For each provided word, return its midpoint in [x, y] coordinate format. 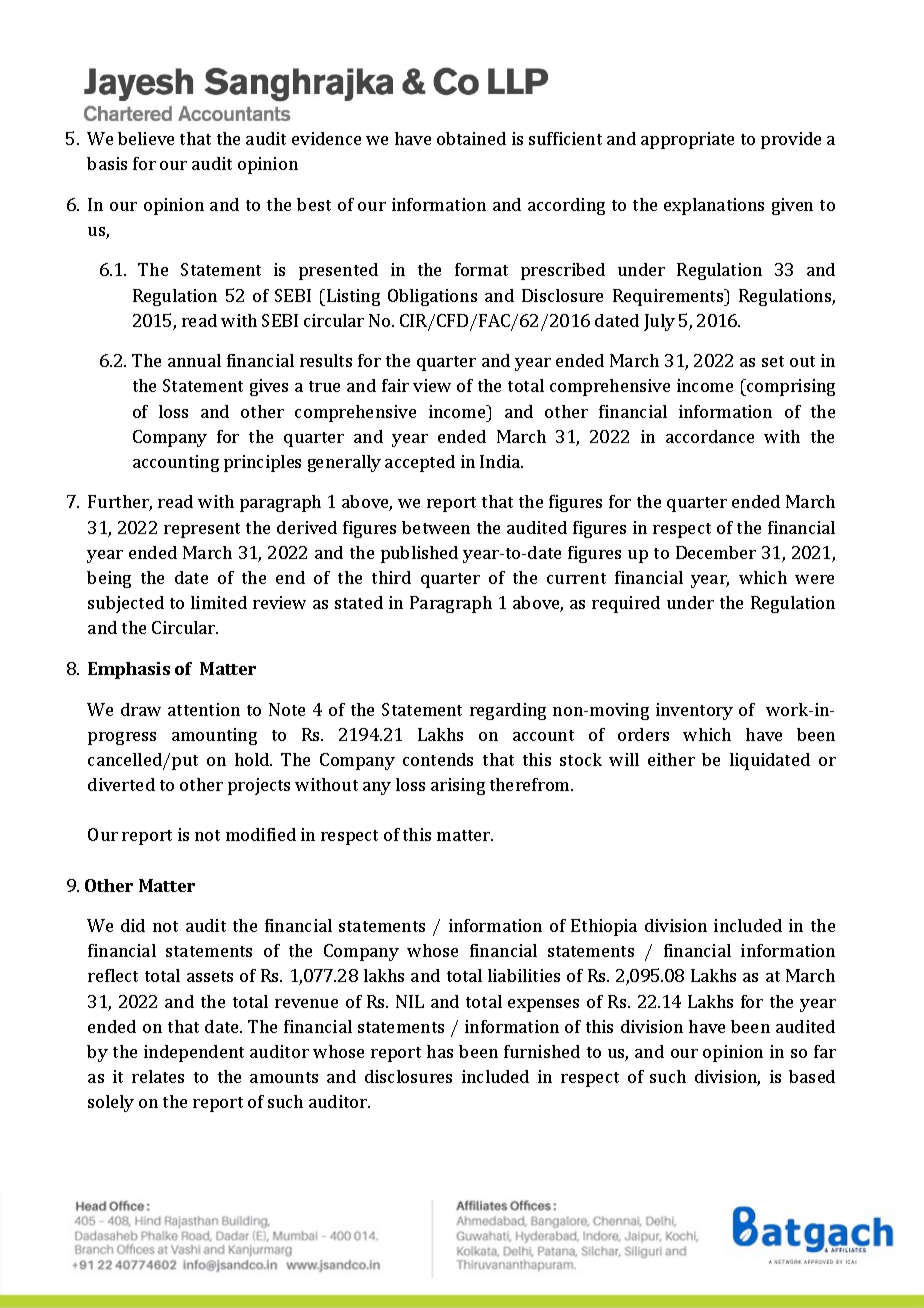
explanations [714, 206]
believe [146, 138]
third [391, 577]
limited [219, 602]
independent [194, 1053]
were [814, 579]
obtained [471, 138]
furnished [542, 1051]
